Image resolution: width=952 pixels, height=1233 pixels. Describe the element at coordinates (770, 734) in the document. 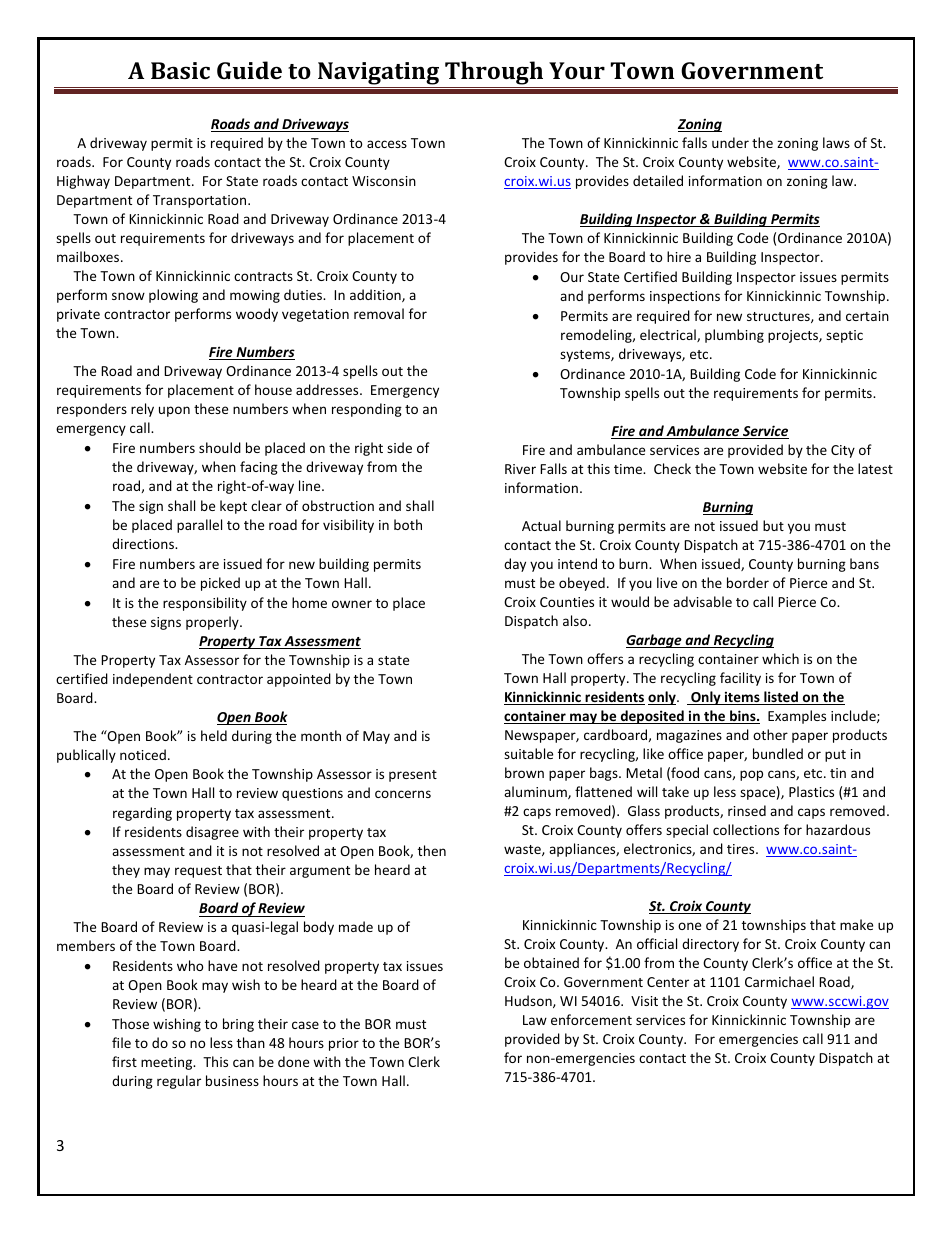

I see `other` at that location.
